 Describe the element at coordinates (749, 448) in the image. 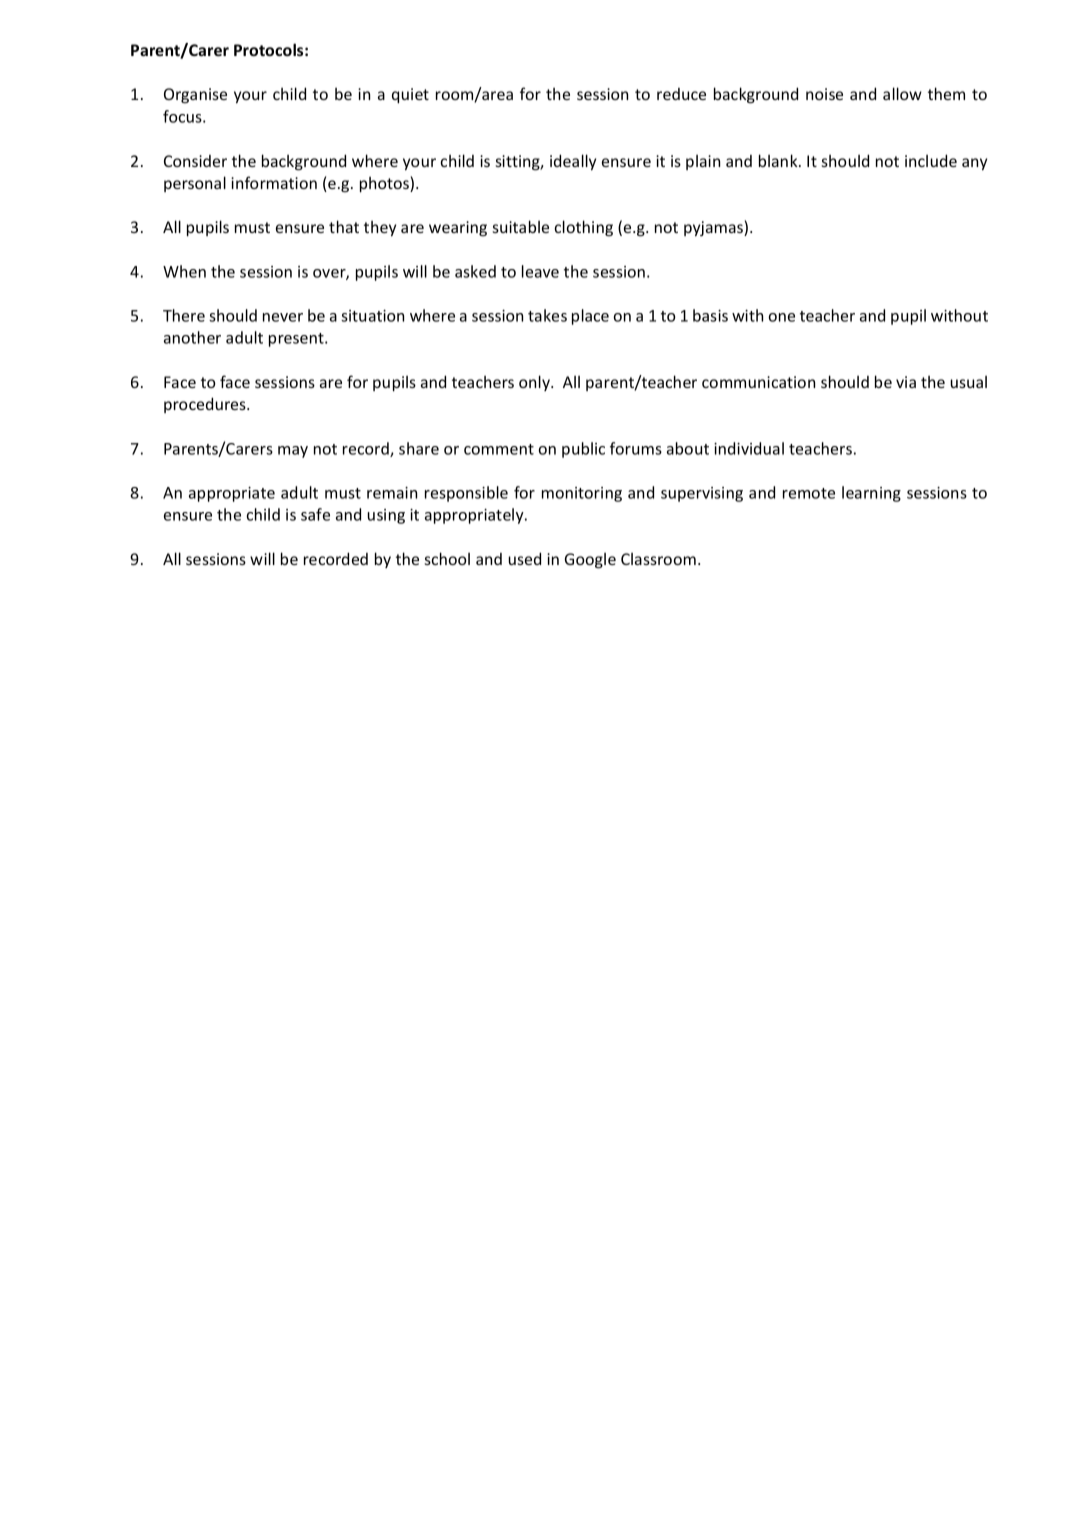

I see `individual` at that location.
